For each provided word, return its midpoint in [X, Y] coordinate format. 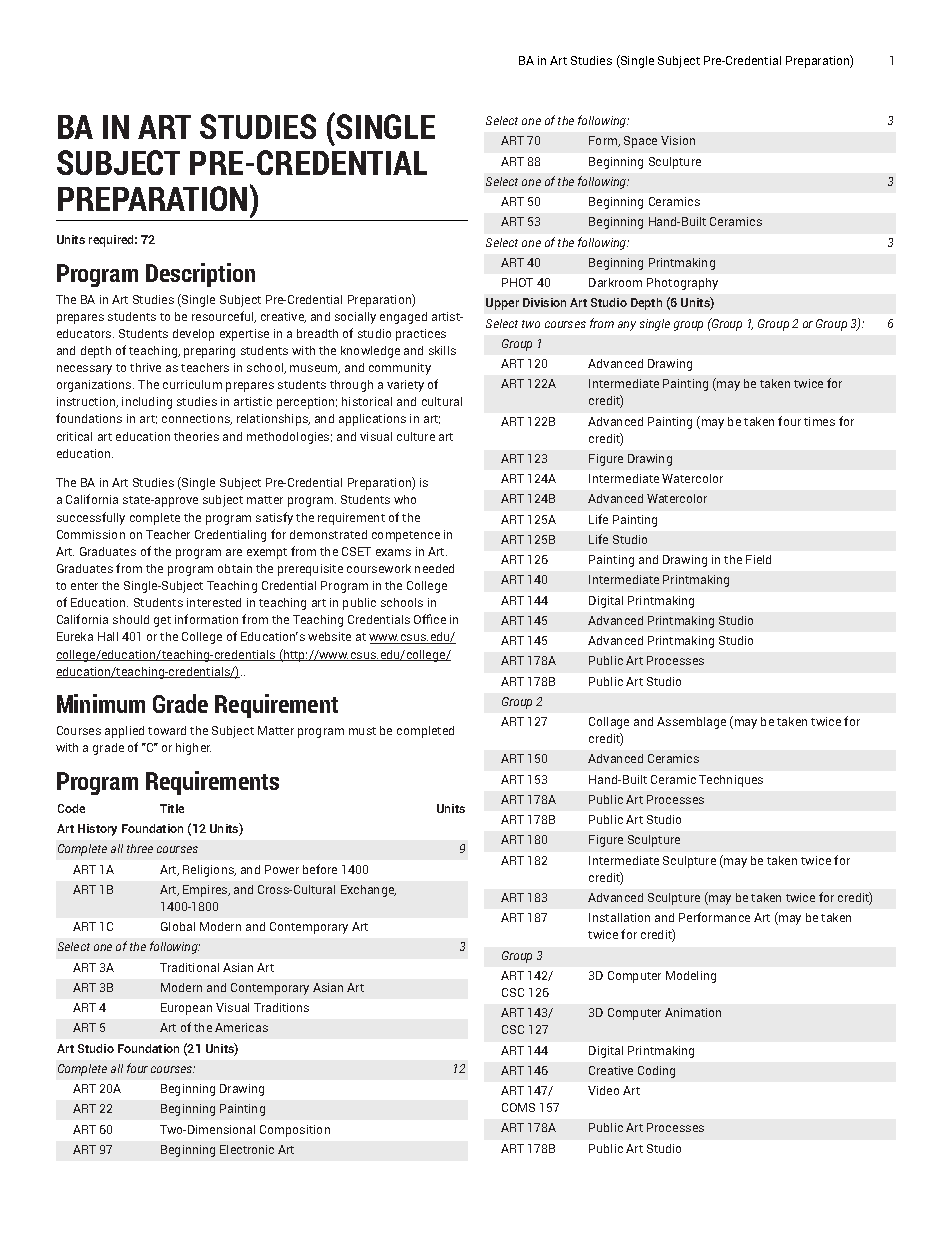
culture [416, 436]
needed [434, 568]
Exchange [368, 891]
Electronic [247, 1149]
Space [640, 142]
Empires [206, 891]
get [162, 621]
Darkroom [615, 282]
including [147, 403]
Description [200, 275]
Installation [619, 917]
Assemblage [691, 723]
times [819, 421]
